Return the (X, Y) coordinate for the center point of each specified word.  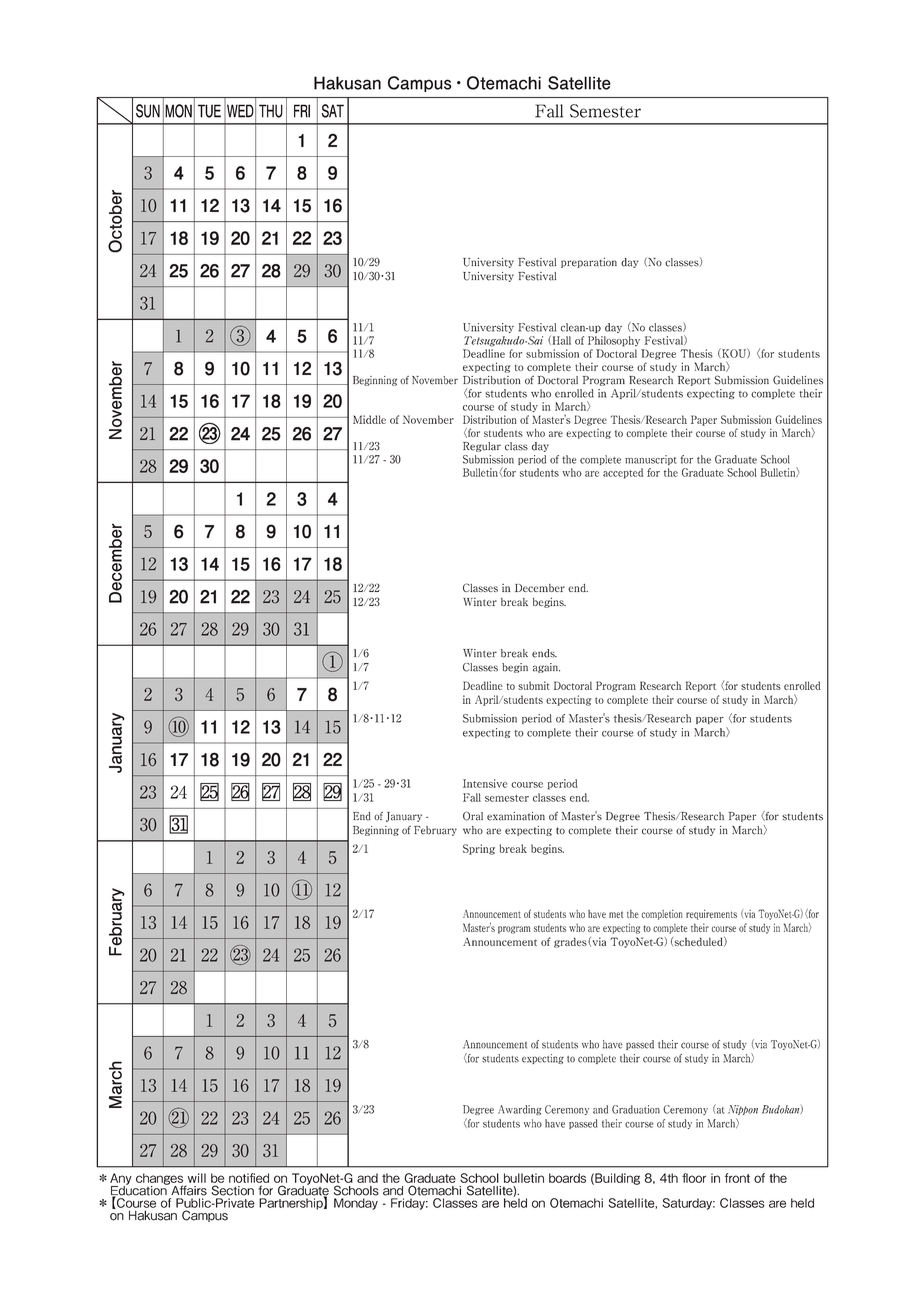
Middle (369, 419)
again (546, 668)
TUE (209, 111)
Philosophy (614, 341)
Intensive (485, 783)
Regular (482, 447)
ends (544, 653)
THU (271, 111)
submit (534, 685)
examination (516, 816)
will (197, 1178)
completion (662, 915)
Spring (479, 849)
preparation (589, 263)
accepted (623, 473)
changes (161, 1180)
